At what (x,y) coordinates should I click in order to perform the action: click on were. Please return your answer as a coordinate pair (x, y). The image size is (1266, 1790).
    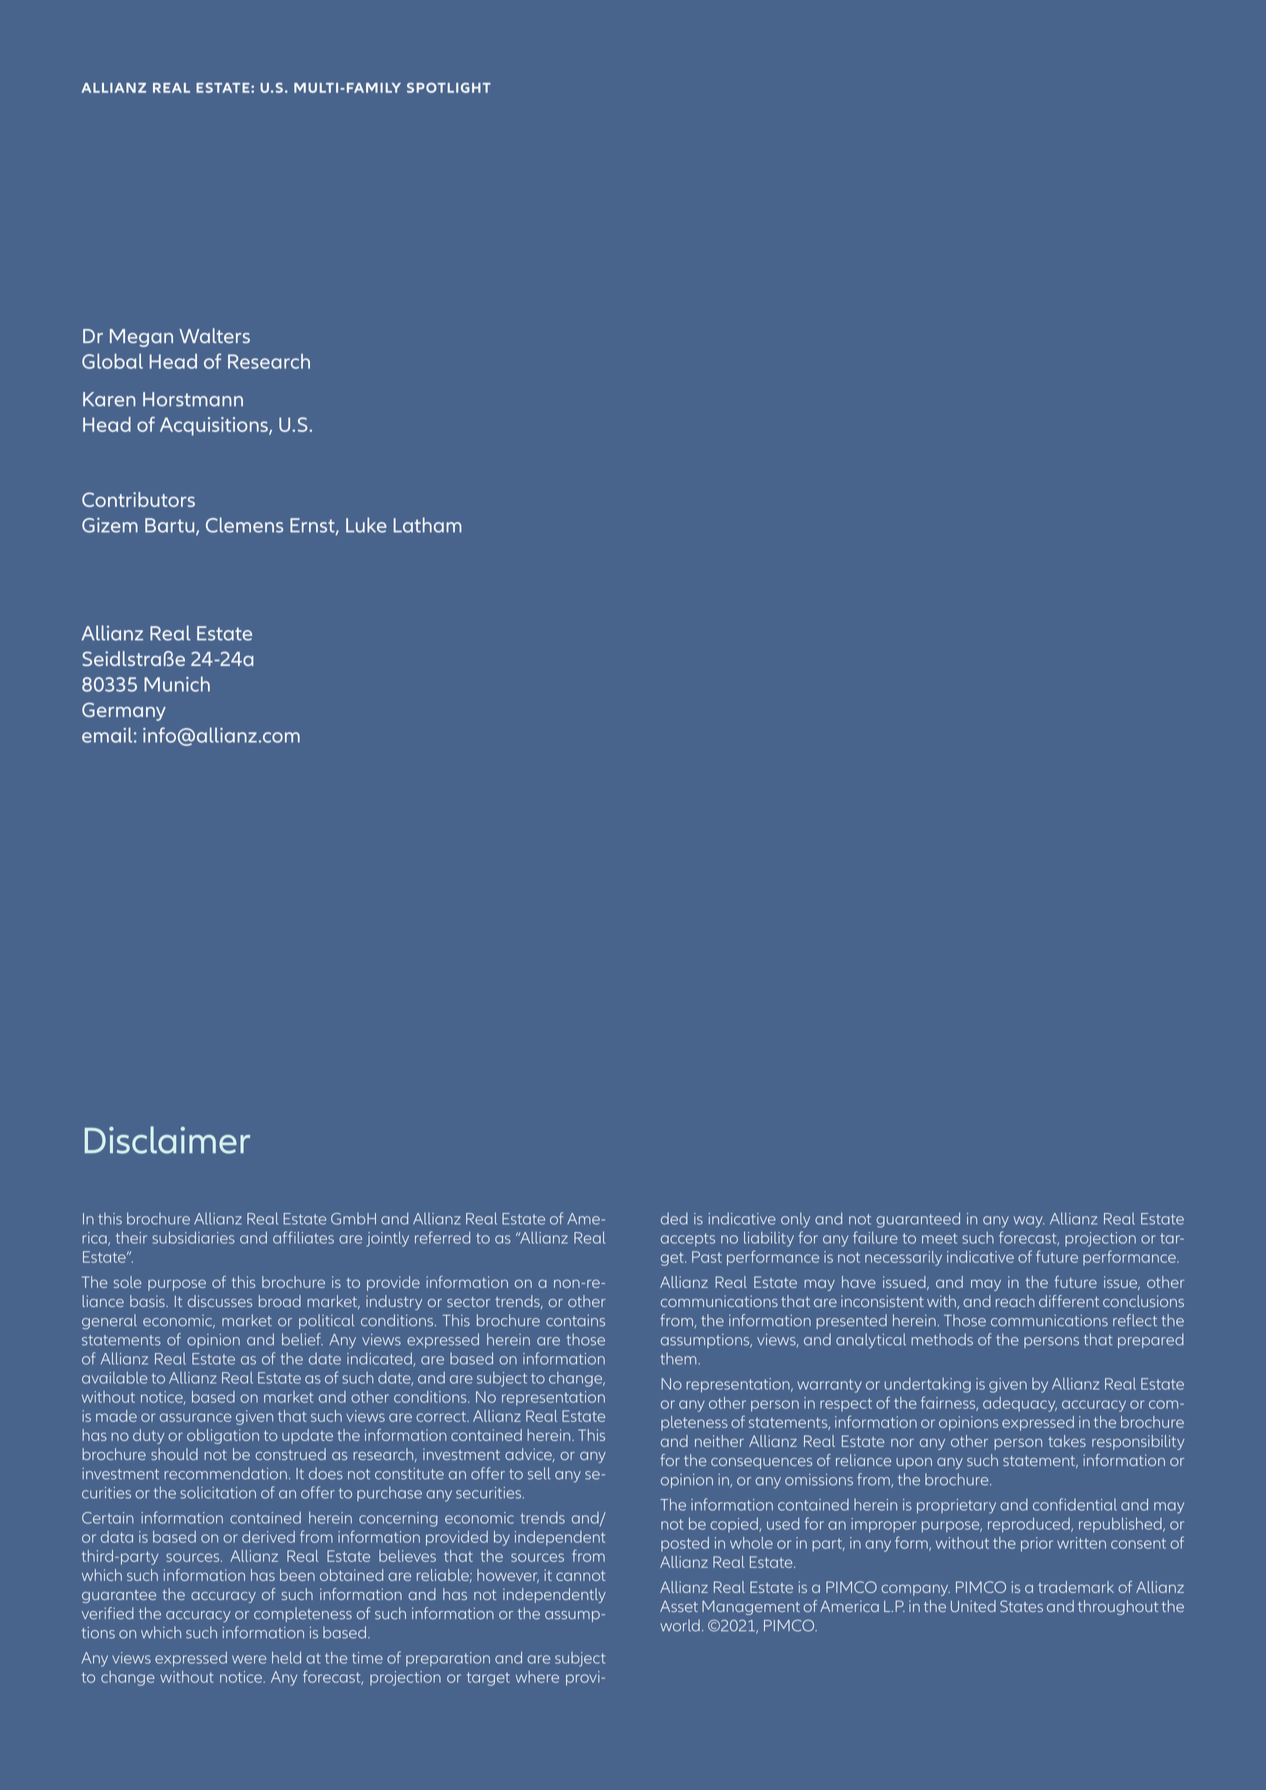
    Looking at the image, I should click on (249, 1659).
